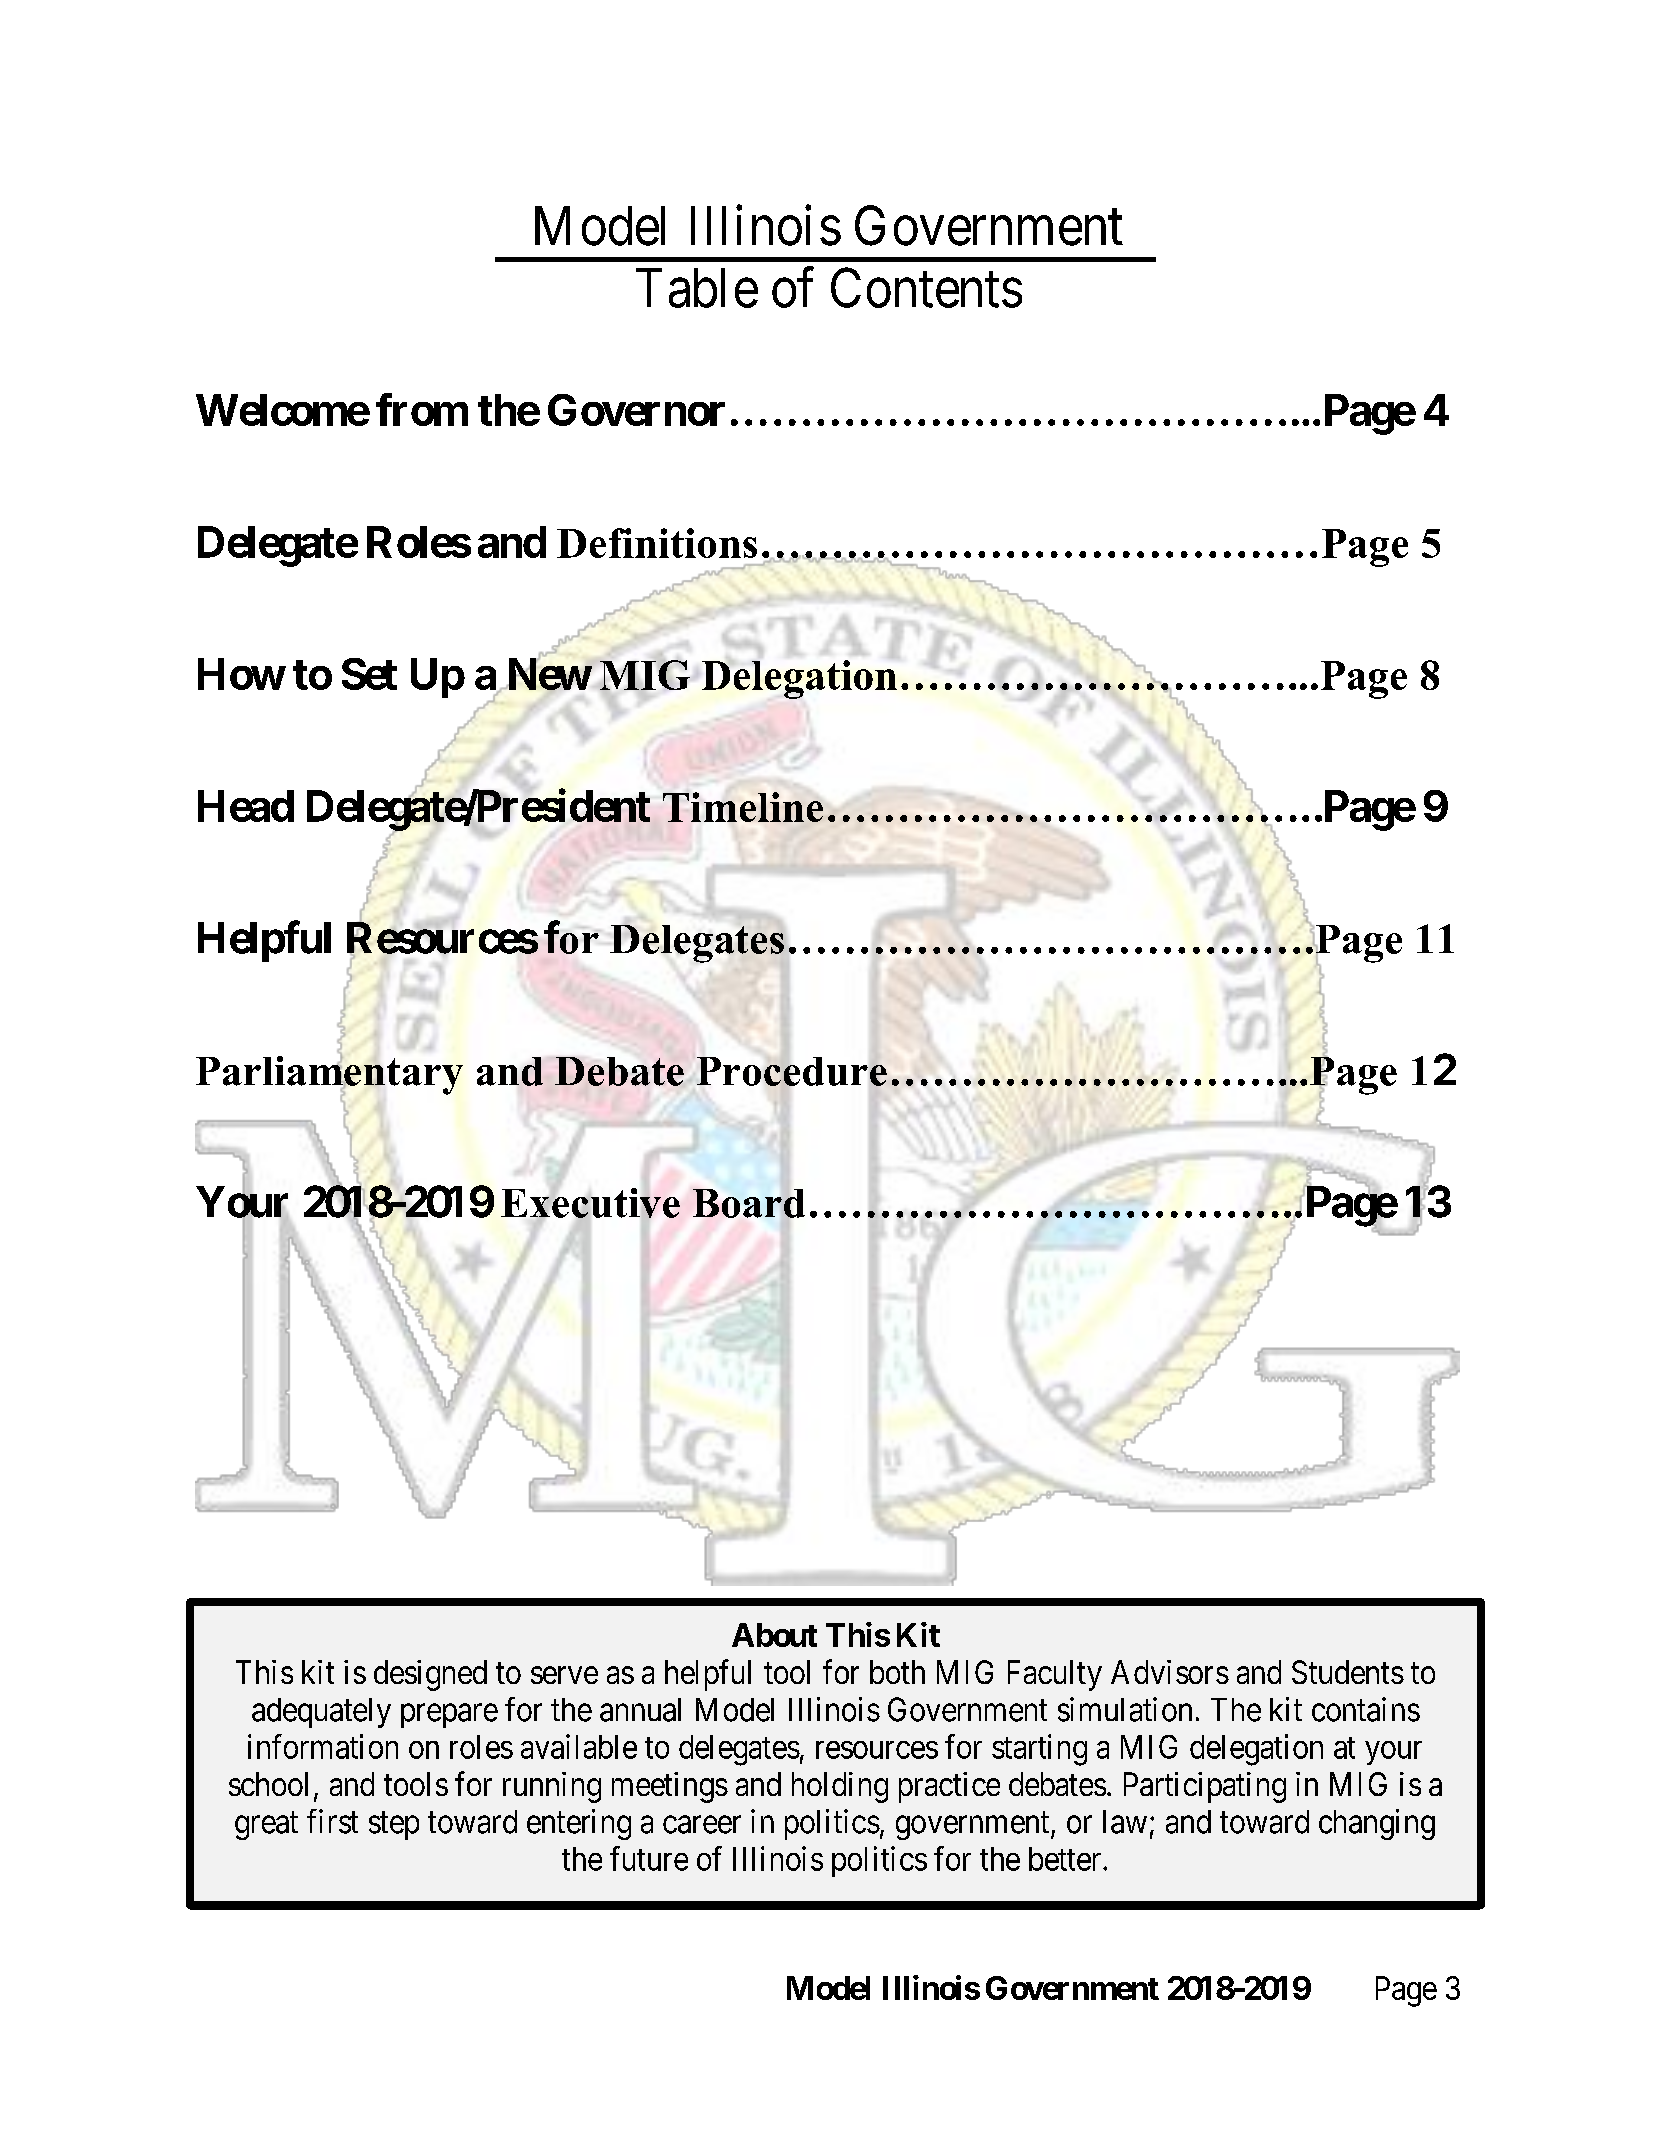  What do you see at coordinates (840, 1787) in the document?
I see `holding` at bounding box center [840, 1787].
